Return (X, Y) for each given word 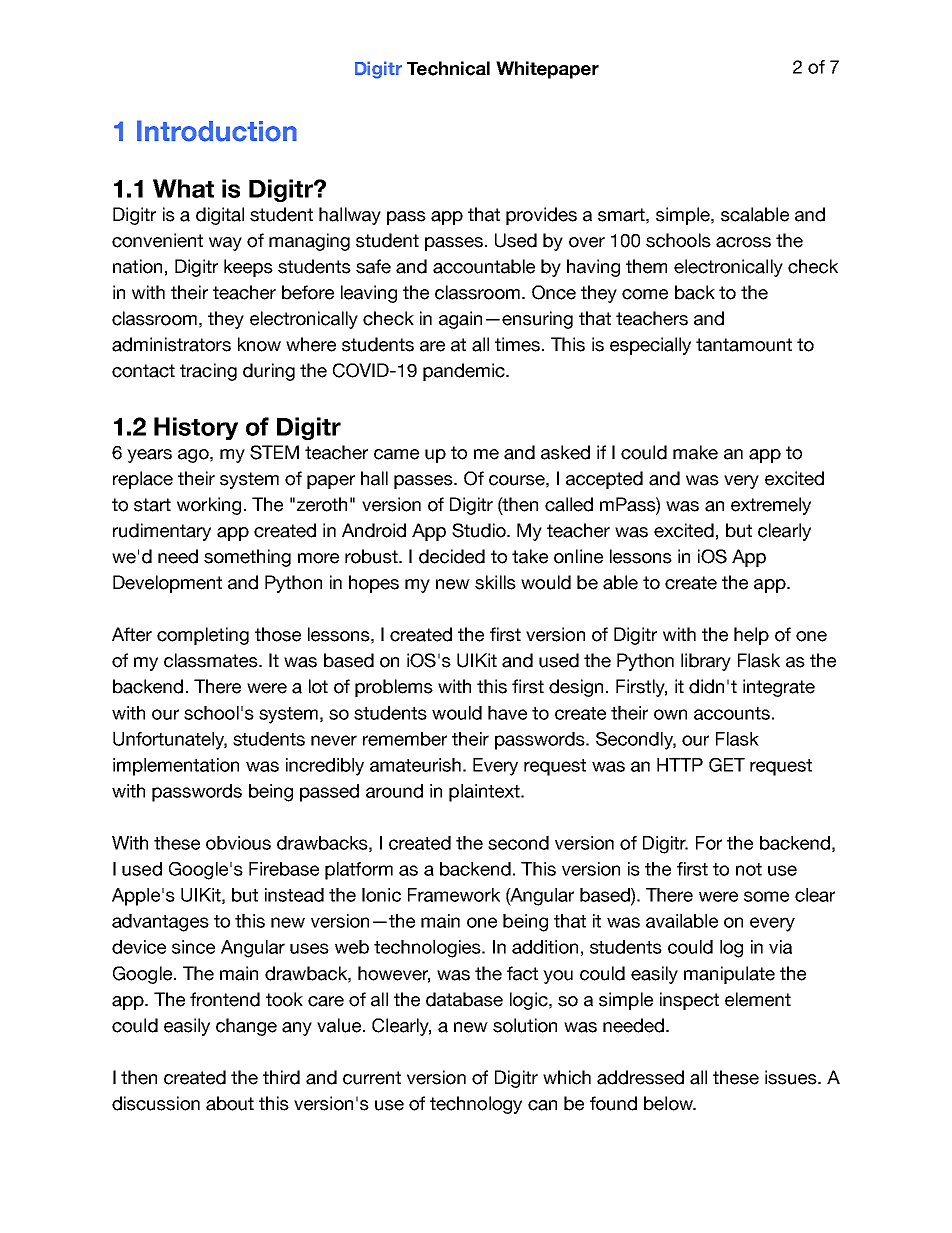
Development (167, 584)
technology (476, 1105)
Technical (448, 68)
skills (495, 582)
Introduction (217, 131)
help (751, 636)
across (743, 242)
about (230, 1103)
